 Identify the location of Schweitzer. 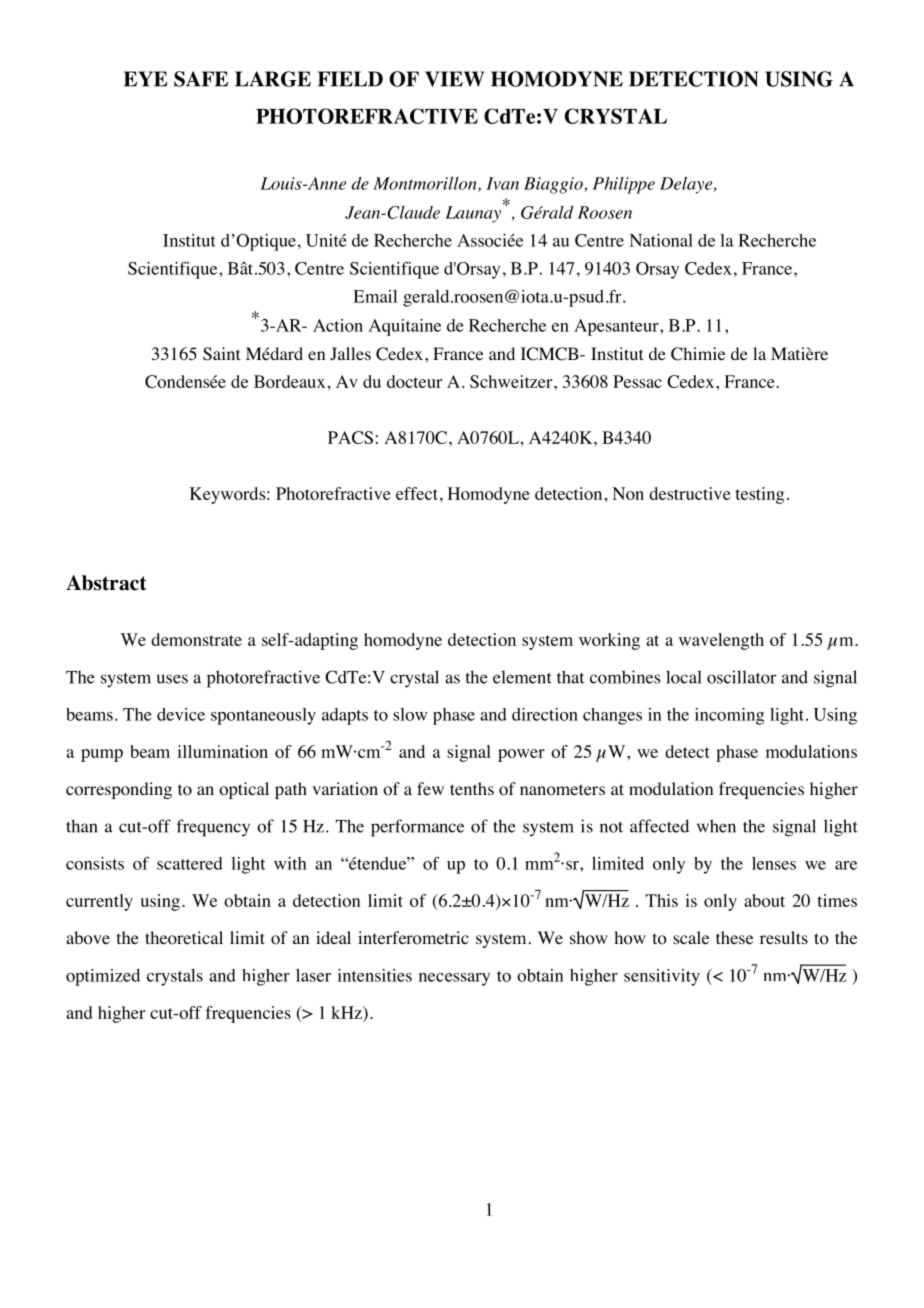
(512, 381).
